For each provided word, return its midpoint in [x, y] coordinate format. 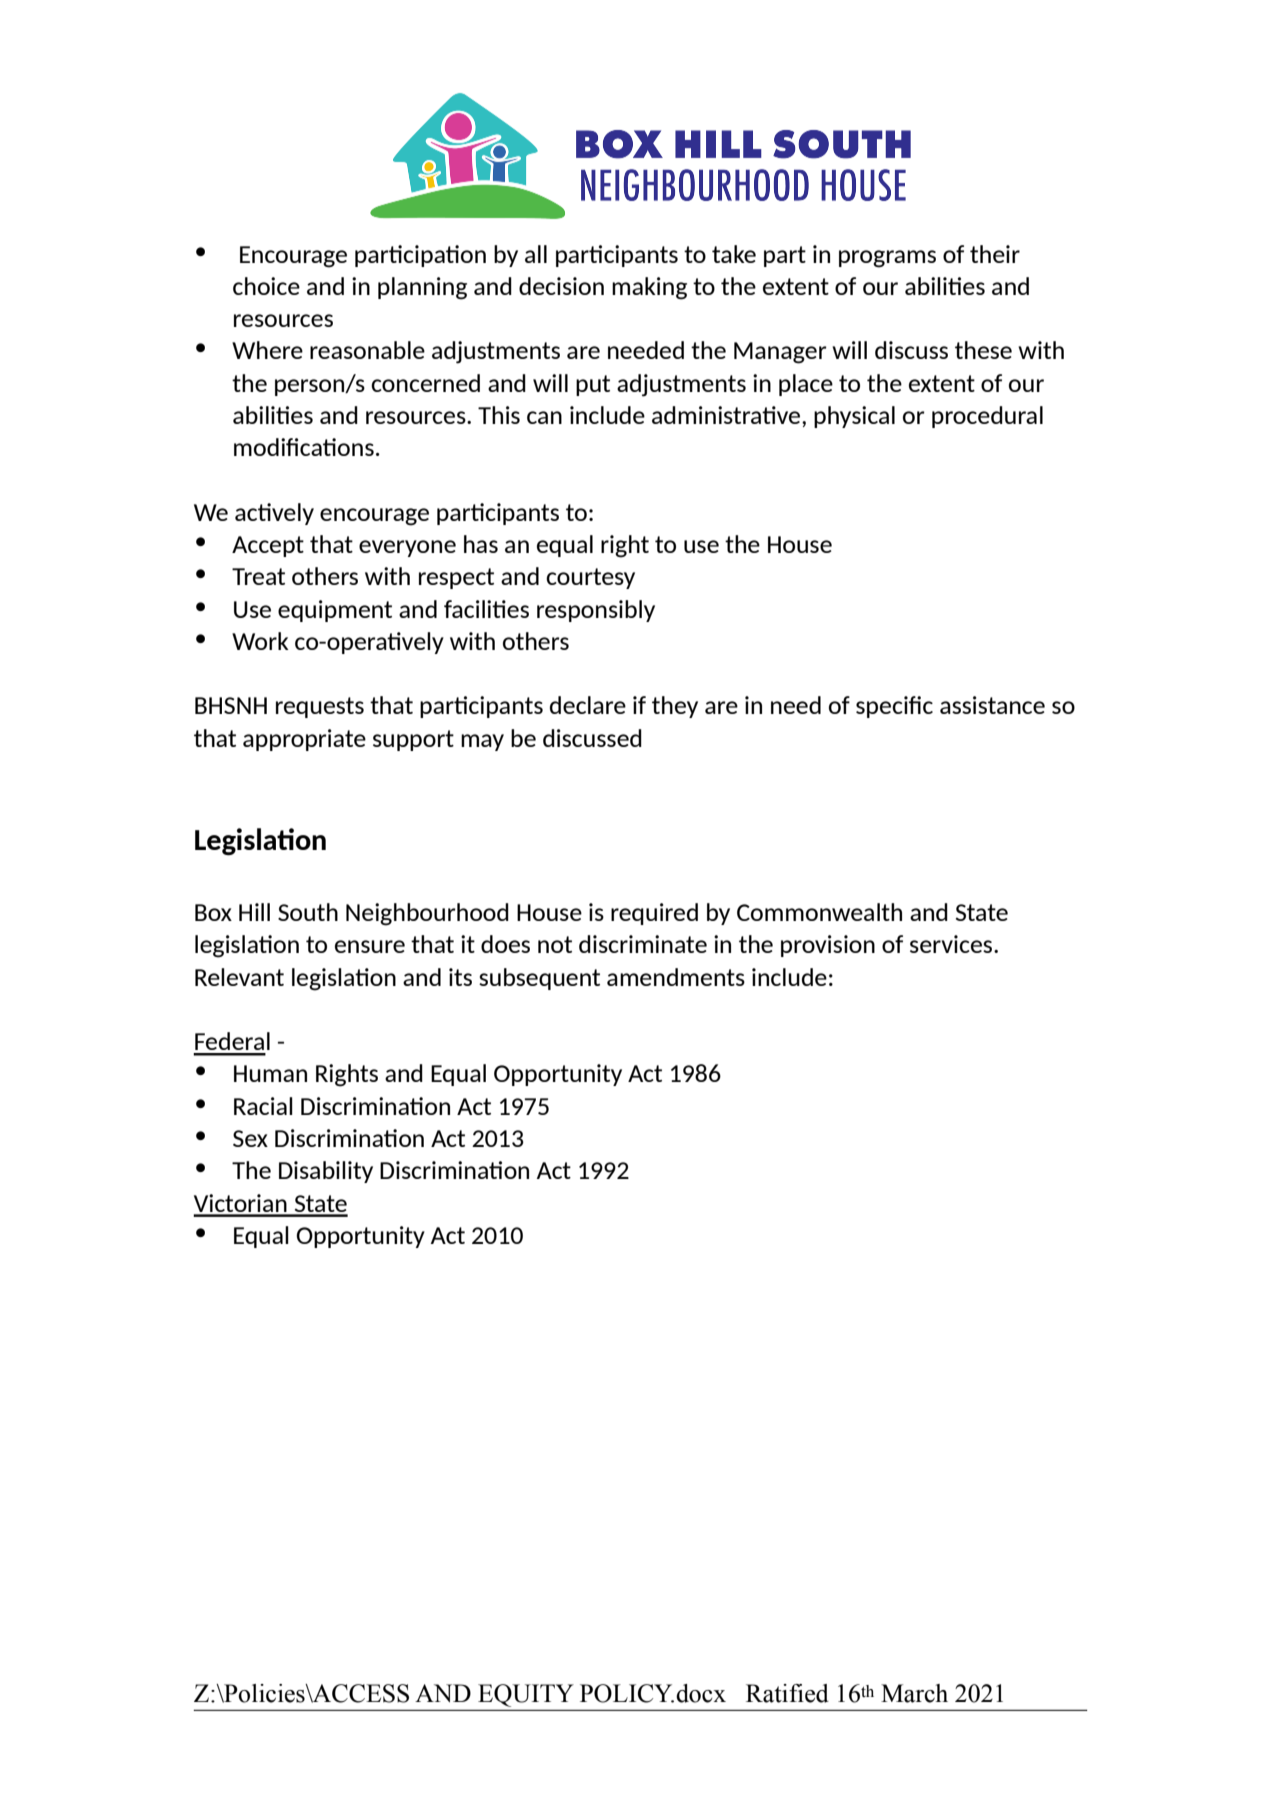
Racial [263, 1106]
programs [887, 259]
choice [266, 286]
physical [854, 417]
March [914, 1693]
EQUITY [526, 1695]
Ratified [787, 1693]
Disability [326, 1172]
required [654, 914]
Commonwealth [819, 912]
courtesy [590, 578]
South [308, 912]
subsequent [539, 979]
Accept [268, 546]
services [952, 944]
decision [561, 286]
